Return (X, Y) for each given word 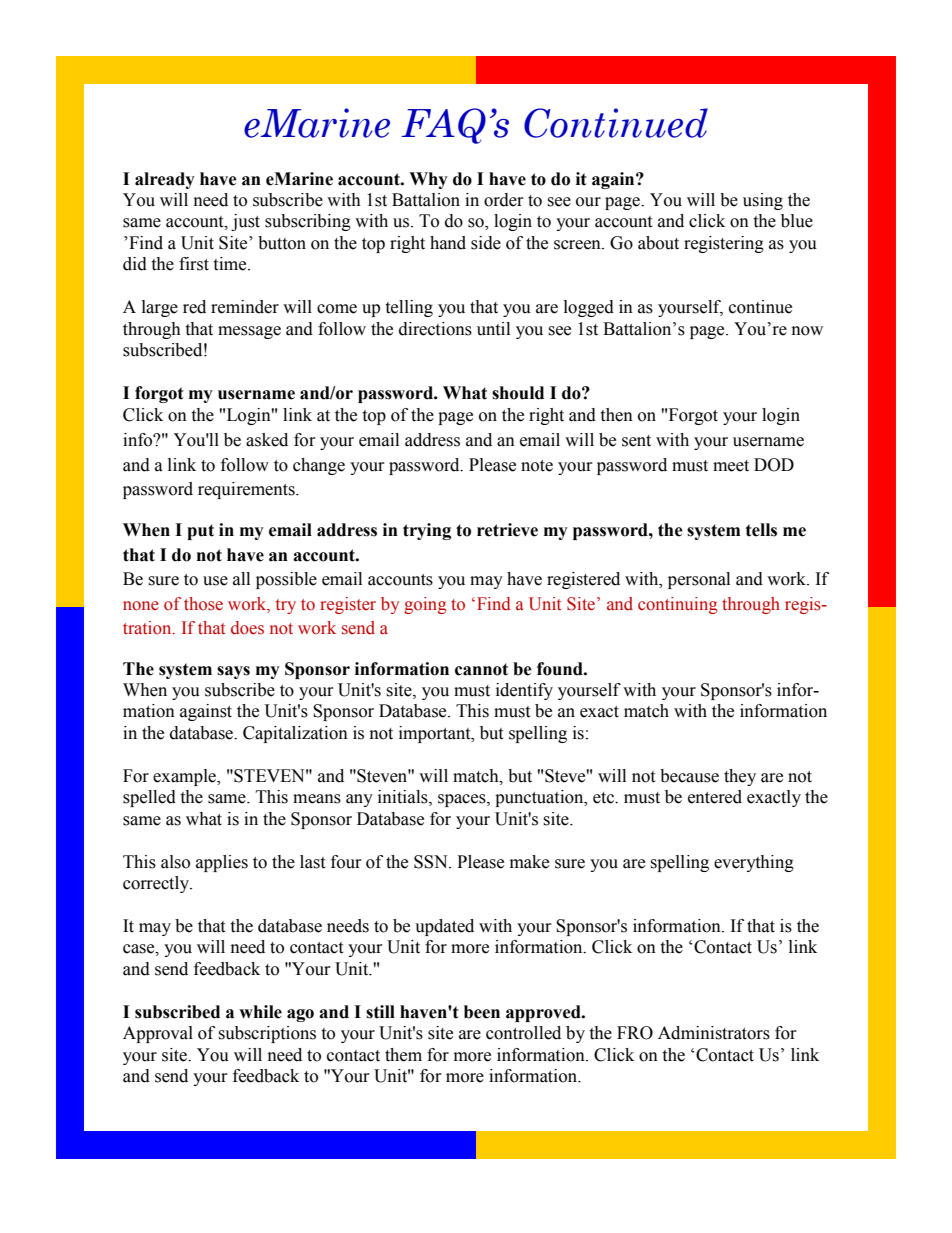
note (537, 466)
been (482, 1012)
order (504, 200)
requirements (247, 490)
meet (731, 466)
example (186, 777)
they (740, 777)
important (436, 734)
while (260, 1012)
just (245, 222)
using (763, 201)
